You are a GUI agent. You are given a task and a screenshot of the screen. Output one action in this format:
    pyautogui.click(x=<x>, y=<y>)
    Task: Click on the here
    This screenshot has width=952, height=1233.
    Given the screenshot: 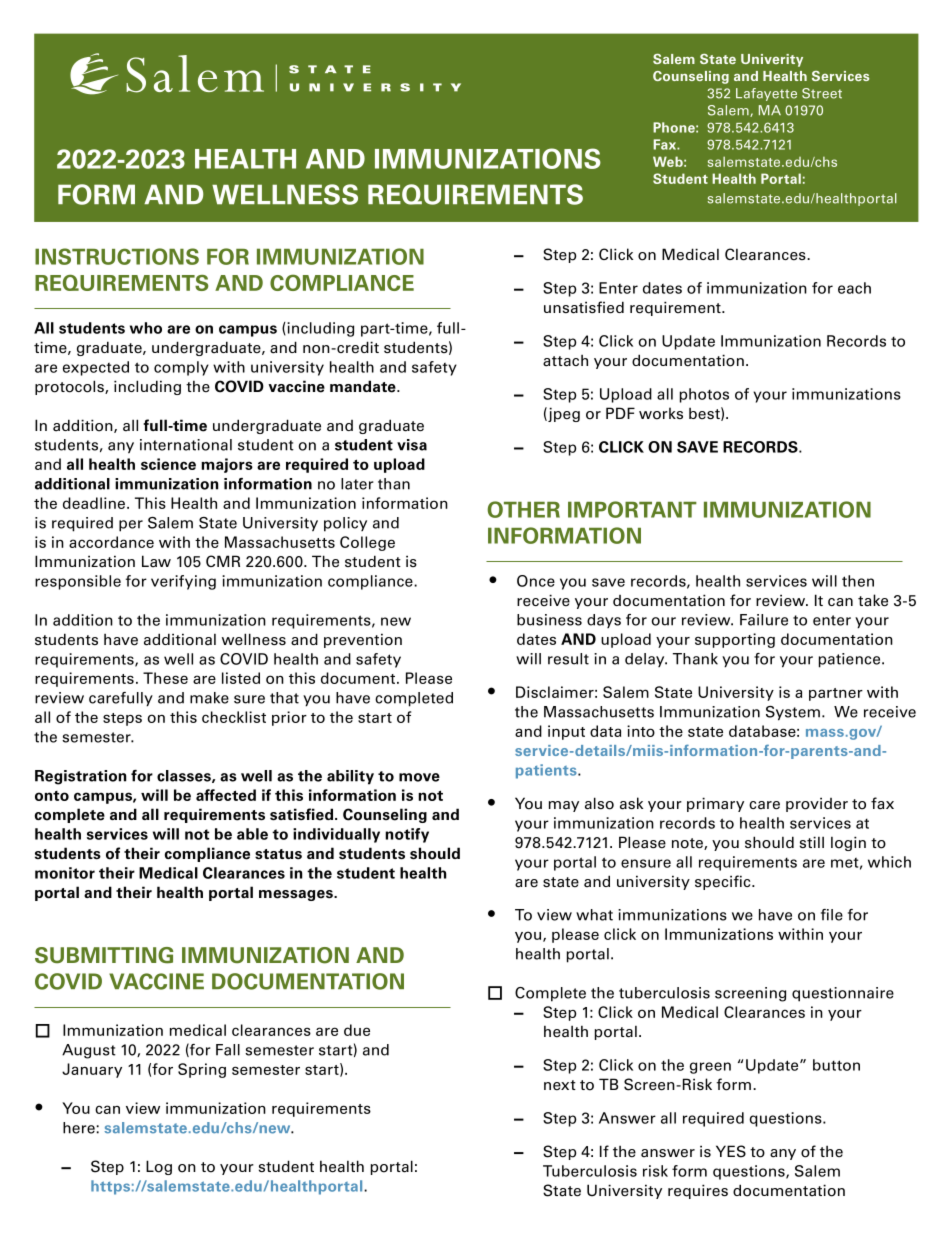 What is the action you would take?
    pyautogui.click(x=80, y=1128)
